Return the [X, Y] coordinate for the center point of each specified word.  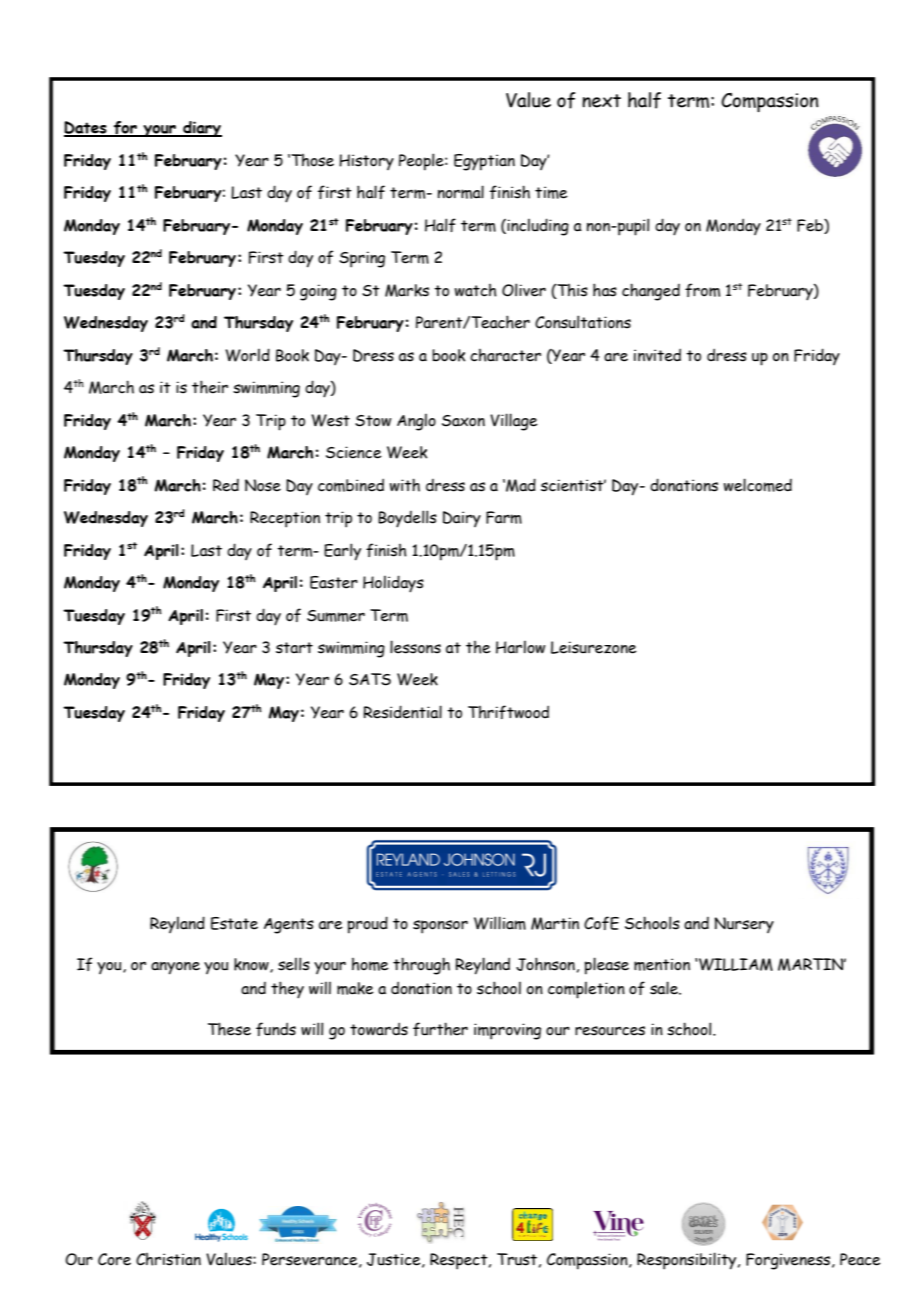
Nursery [744, 925]
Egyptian [484, 162]
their [210, 387]
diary [201, 129]
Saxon [463, 421]
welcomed [758, 485]
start [294, 648]
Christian [168, 1259]
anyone [175, 968]
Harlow [520, 647]
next [601, 101]
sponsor [440, 927]
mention [662, 964]
